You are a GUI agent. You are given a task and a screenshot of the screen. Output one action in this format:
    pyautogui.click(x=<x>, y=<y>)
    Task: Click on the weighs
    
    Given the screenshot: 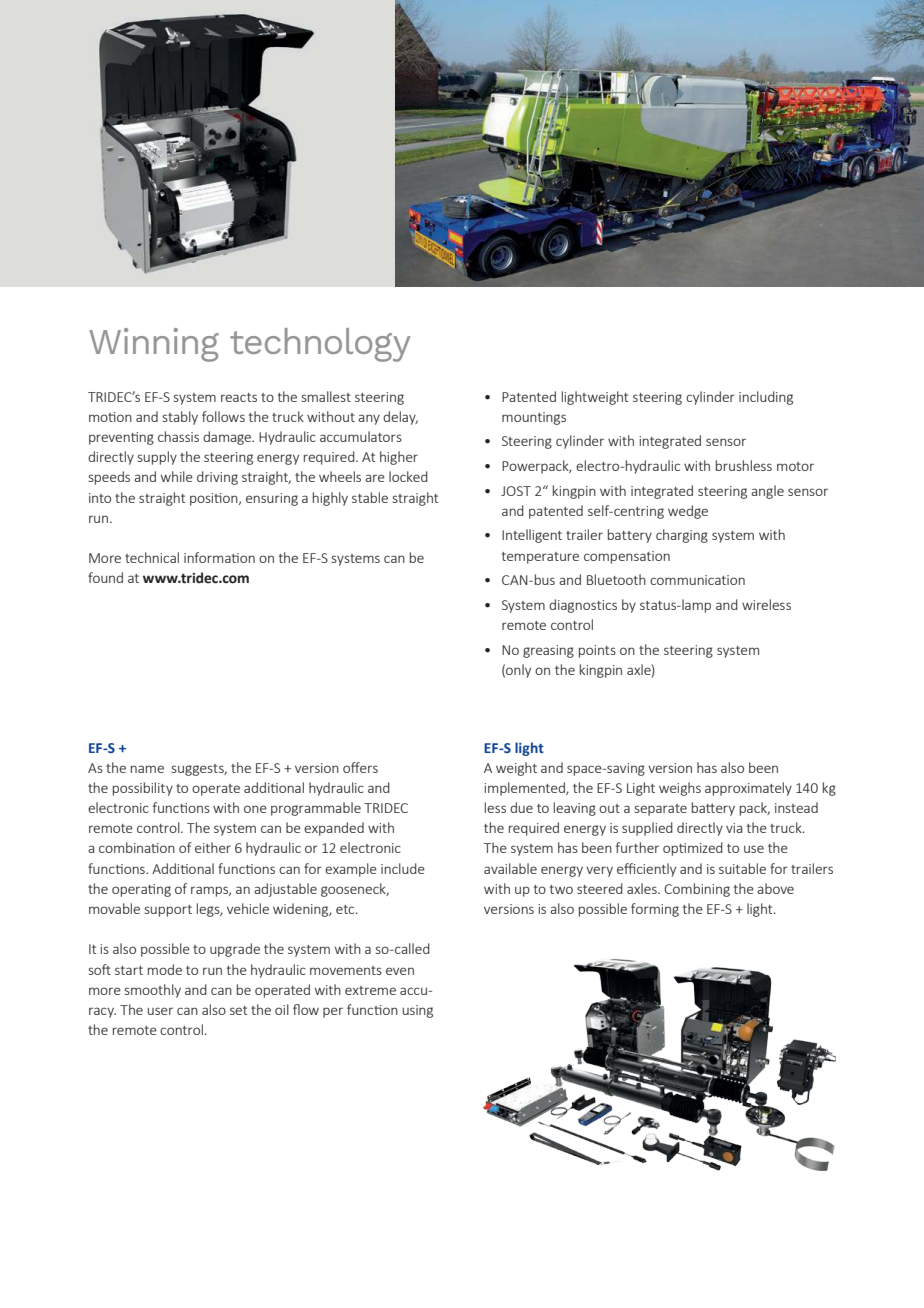 What is the action you would take?
    pyautogui.click(x=680, y=789)
